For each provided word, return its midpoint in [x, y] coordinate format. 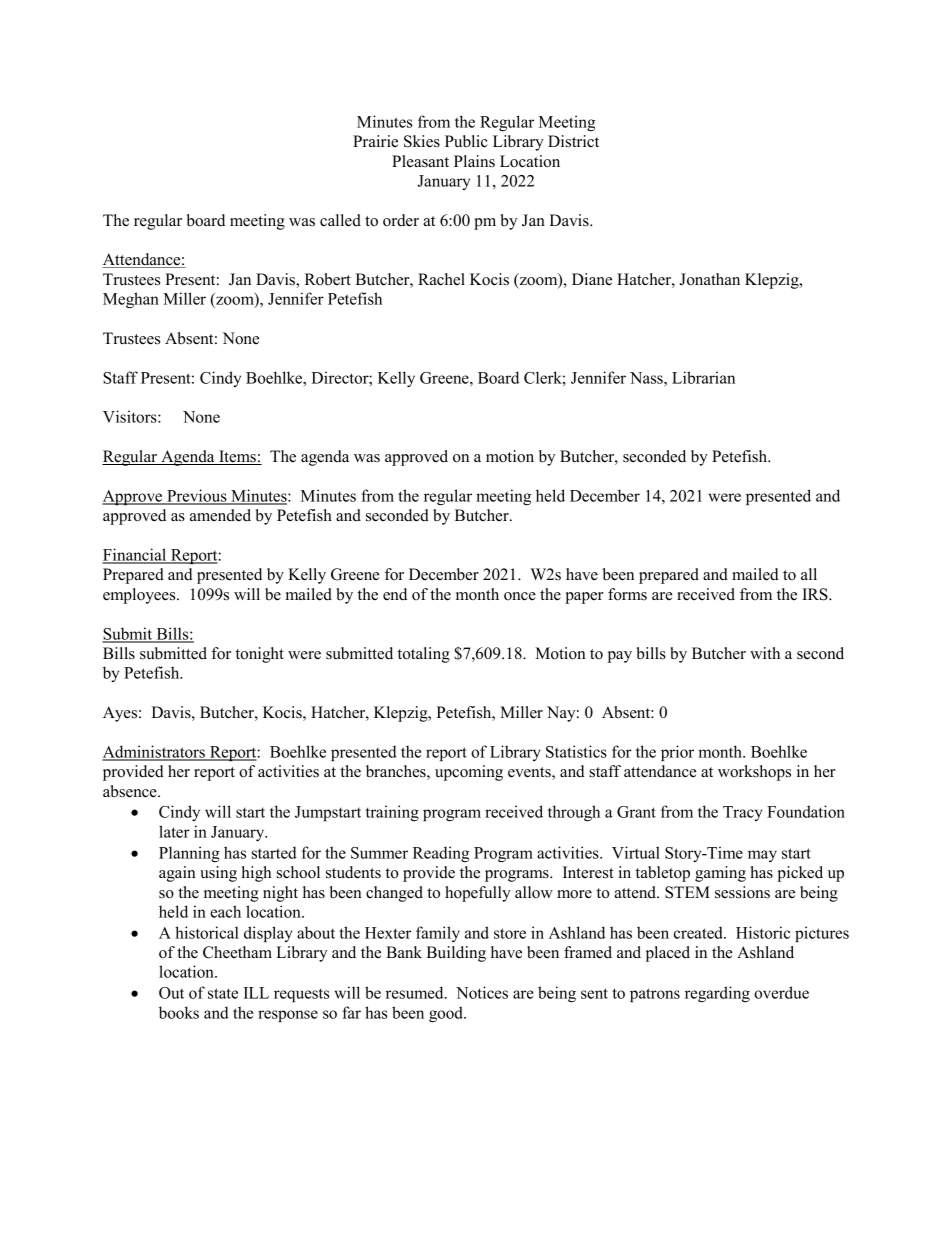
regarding [717, 994]
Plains [474, 161]
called [340, 220]
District [573, 141]
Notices [482, 992]
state [223, 993]
